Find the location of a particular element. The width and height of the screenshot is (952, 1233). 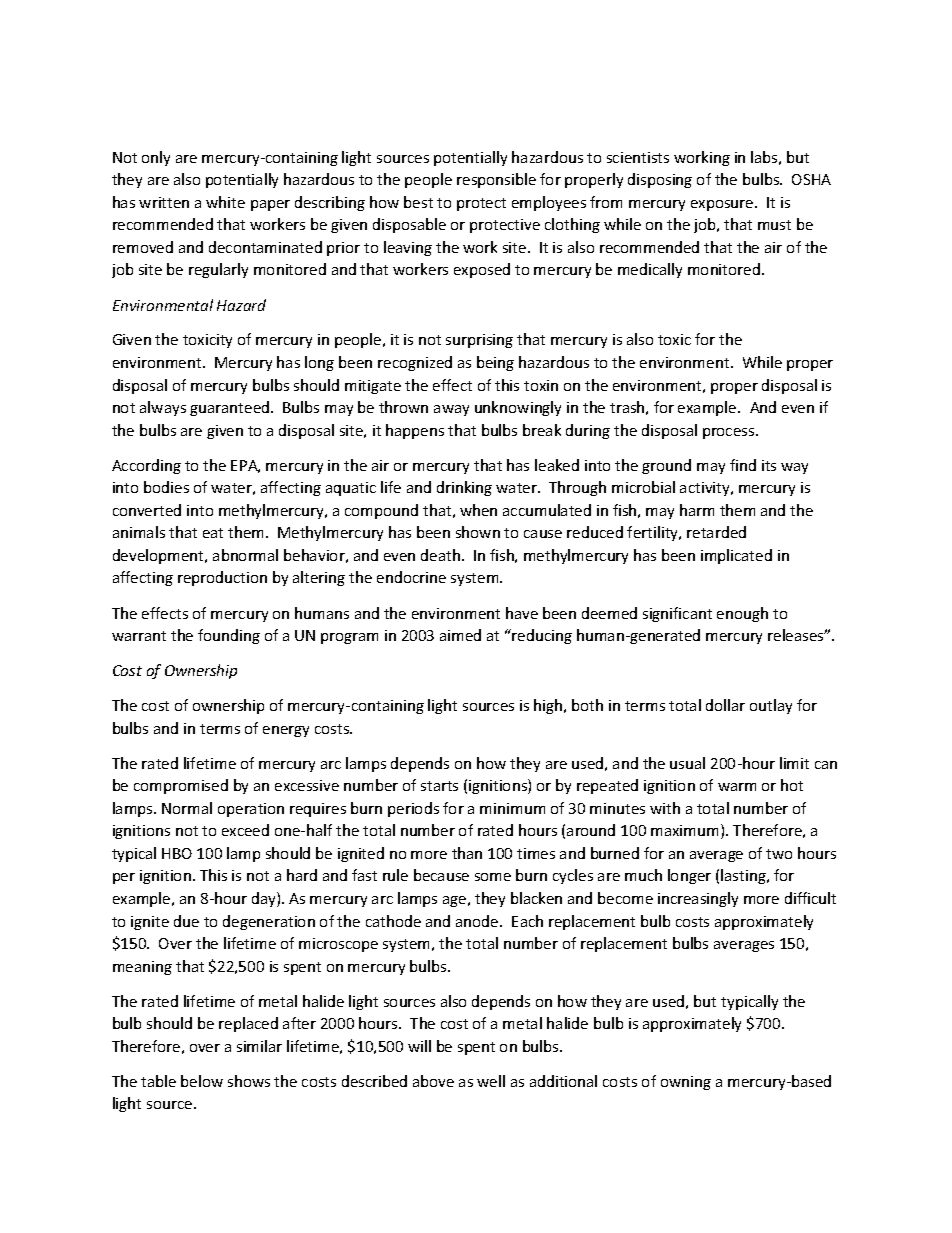

dollar is located at coordinates (725, 705).
